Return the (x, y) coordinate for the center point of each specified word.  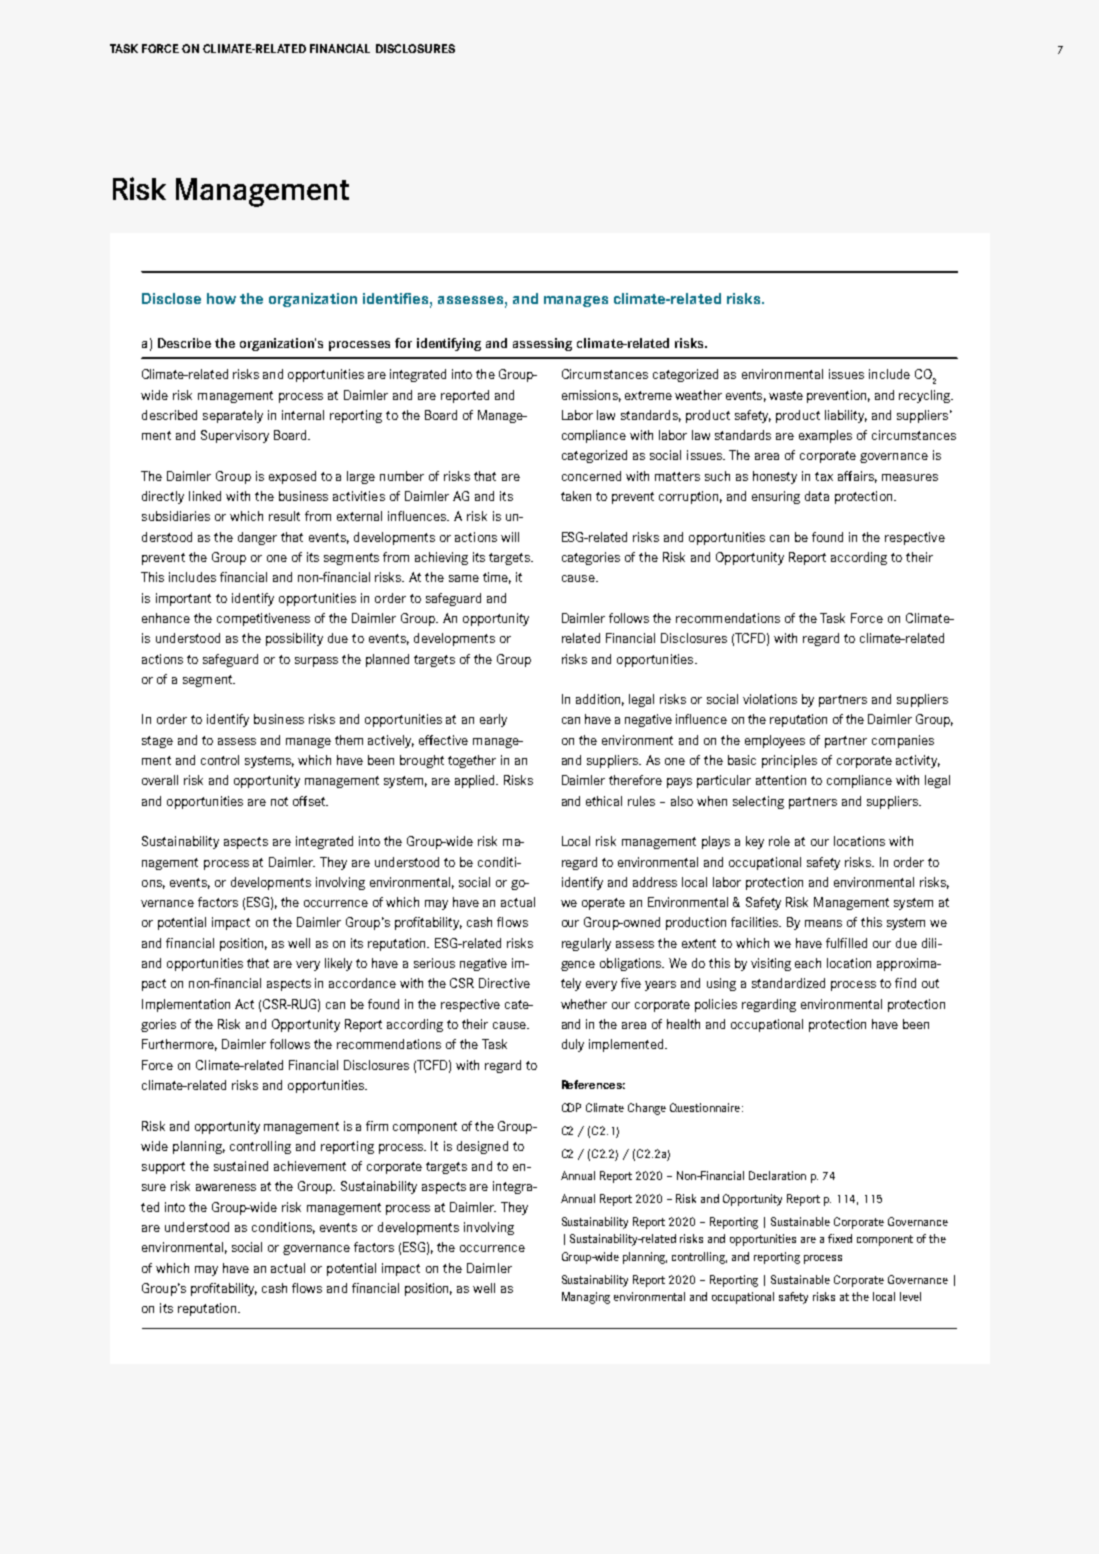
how (221, 298)
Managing (586, 1298)
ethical (604, 801)
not (279, 801)
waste (786, 395)
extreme (648, 395)
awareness (226, 1187)
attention (781, 780)
